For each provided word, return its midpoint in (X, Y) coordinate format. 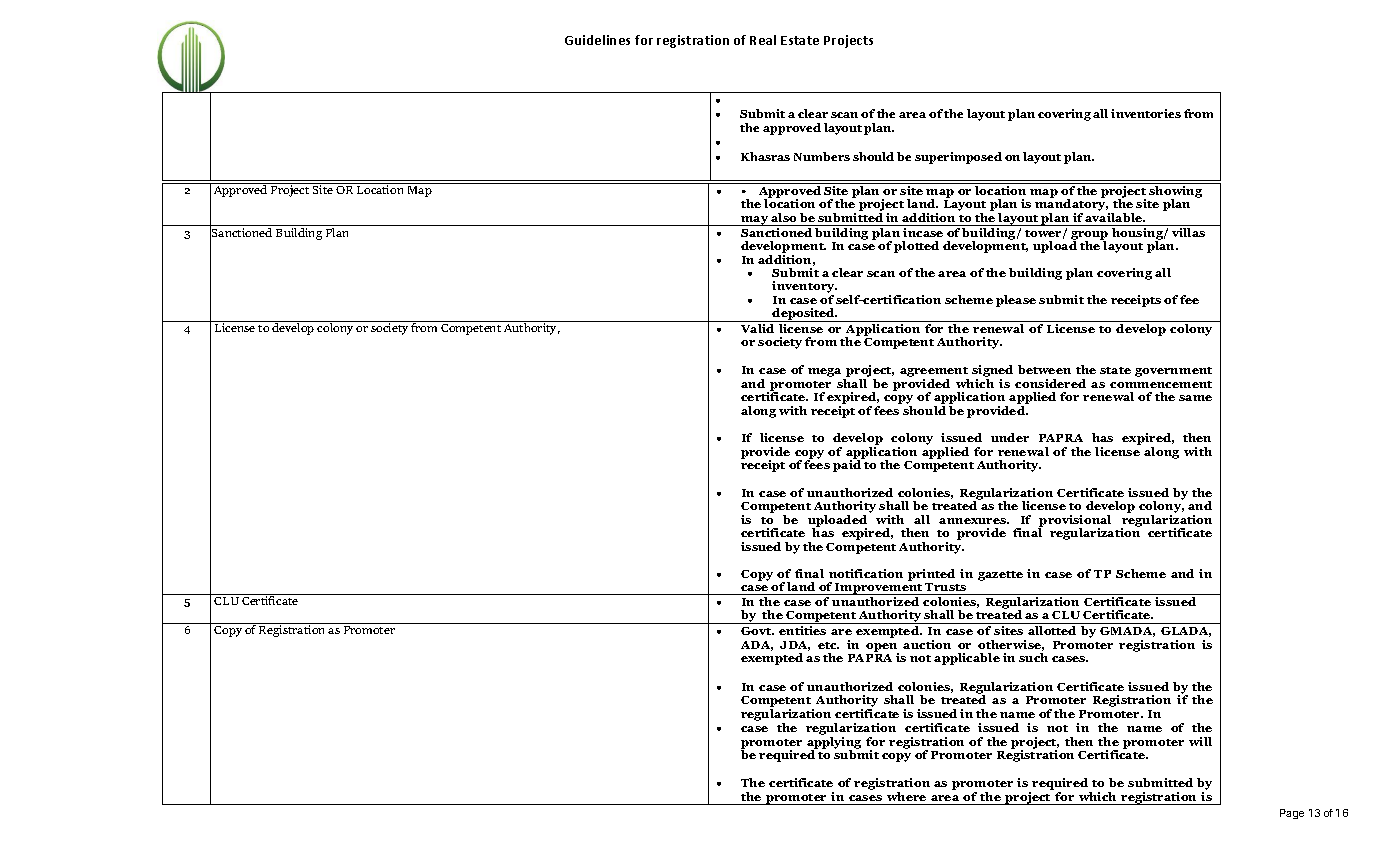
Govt (757, 631)
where (906, 796)
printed (931, 575)
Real (763, 40)
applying (834, 744)
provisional (1074, 522)
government (1173, 372)
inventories (1146, 113)
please (1016, 301)
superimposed (958, 158)
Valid (757, 328)
